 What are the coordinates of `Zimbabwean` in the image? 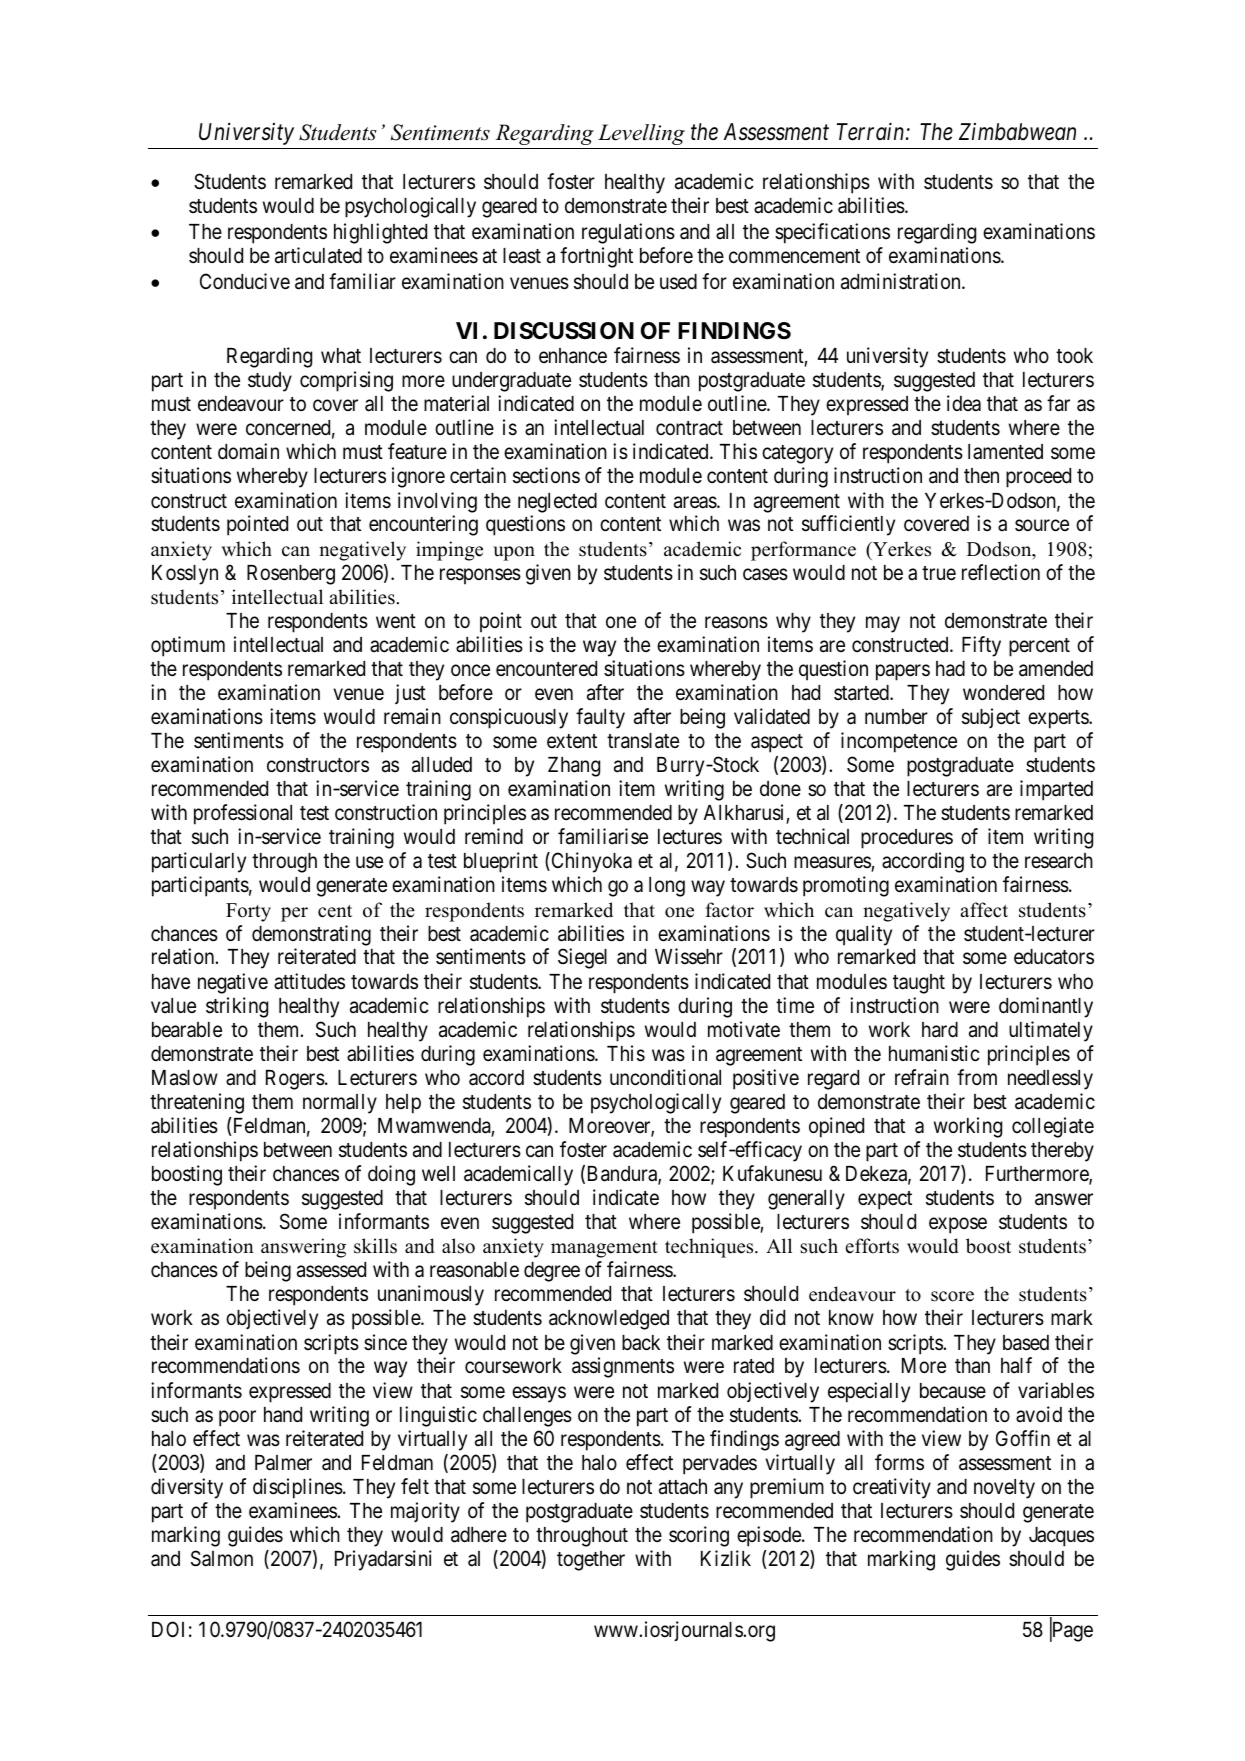 It's located at (1017, 132).
